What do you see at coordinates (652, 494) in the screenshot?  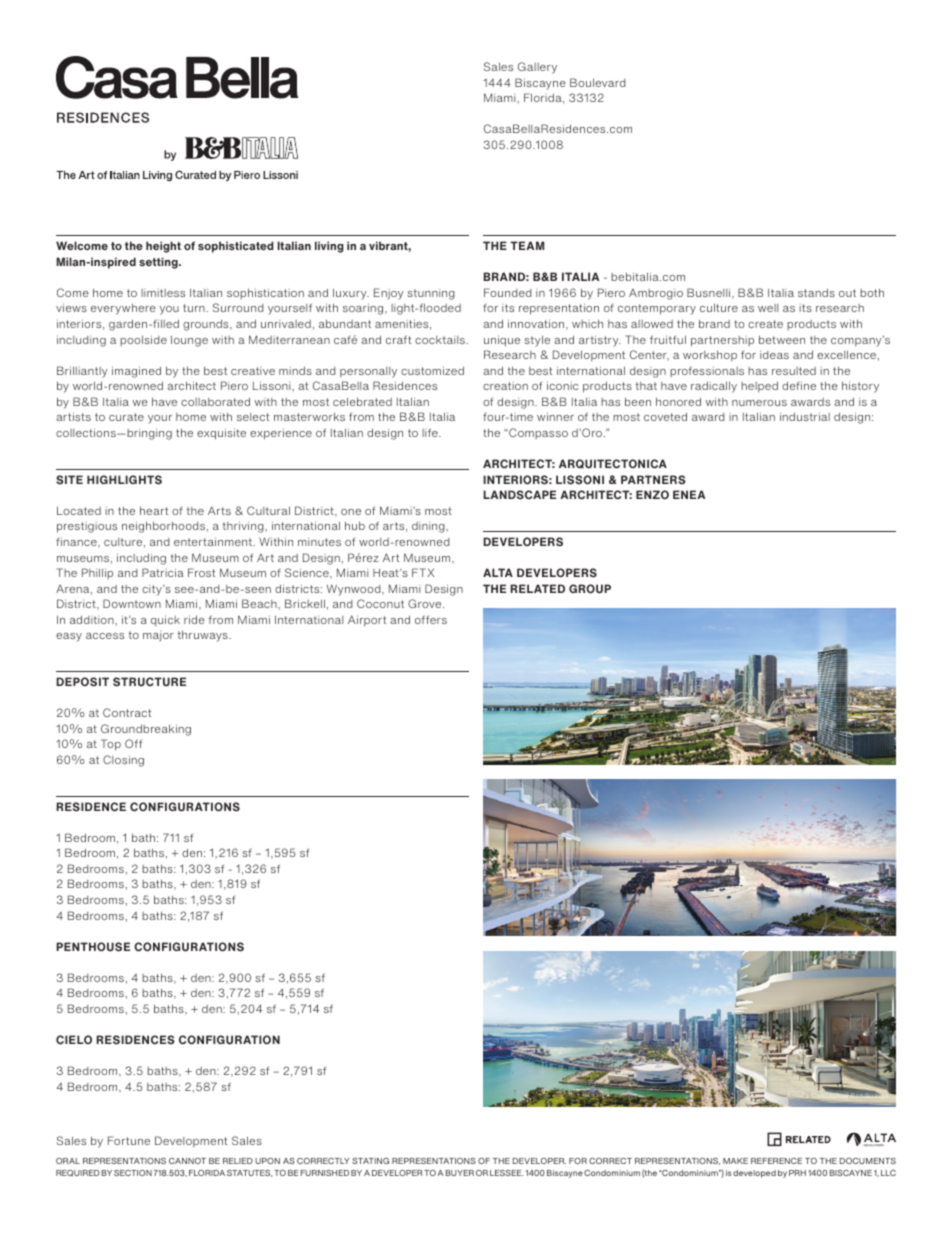 I see `ENZO` at bounding box center [652, 494].
